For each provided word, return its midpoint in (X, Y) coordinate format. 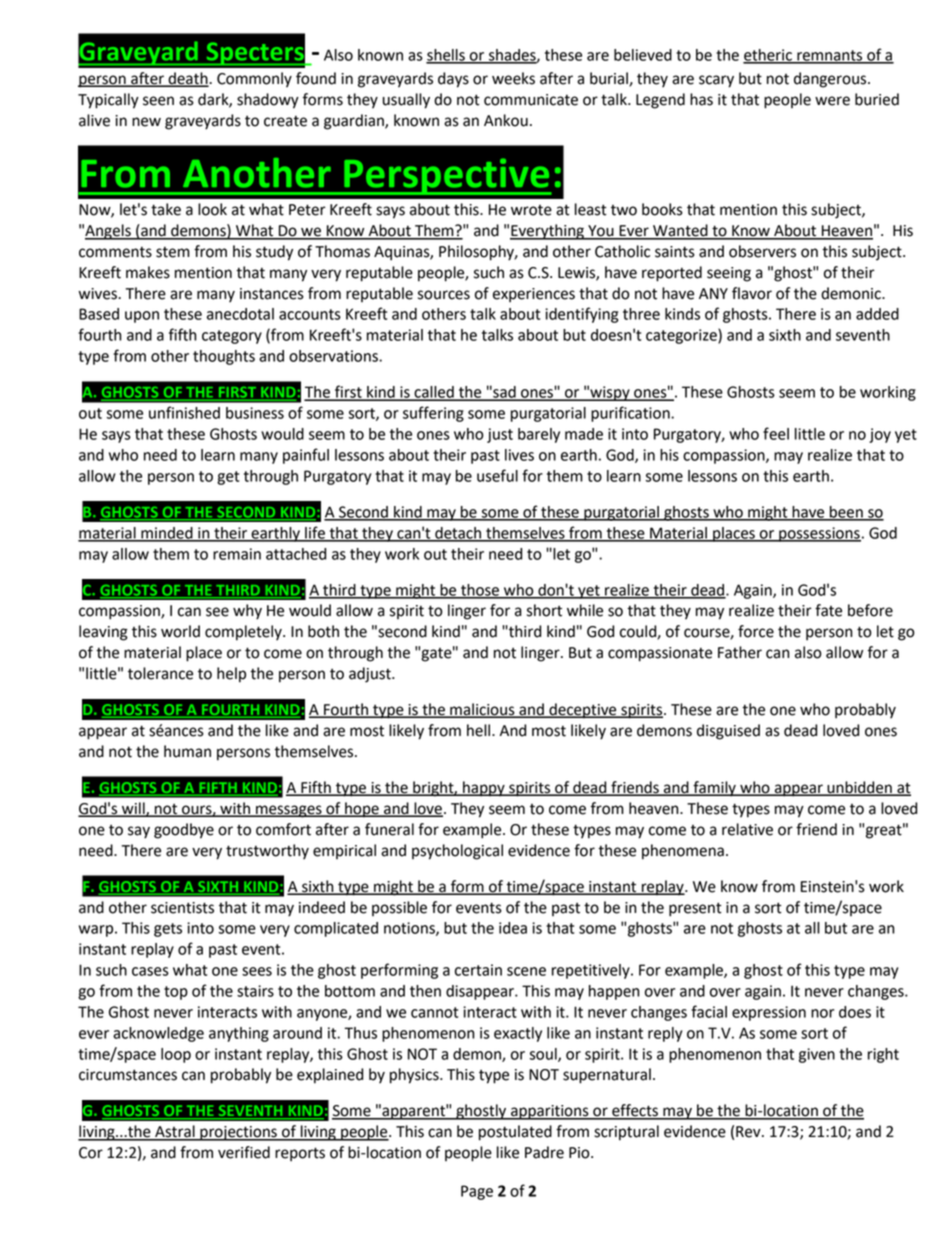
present (695, 909)
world (180, 631)
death (188, 79)
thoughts (224, 357)
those (480, 591)
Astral (175, 1132)
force (756, 631)
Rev (749, 1132)
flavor (752, 293)
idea (513, 928)
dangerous (831, 80)
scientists (182, 908)
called (434, 393)
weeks (513, 78)
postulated (515, 1133)
